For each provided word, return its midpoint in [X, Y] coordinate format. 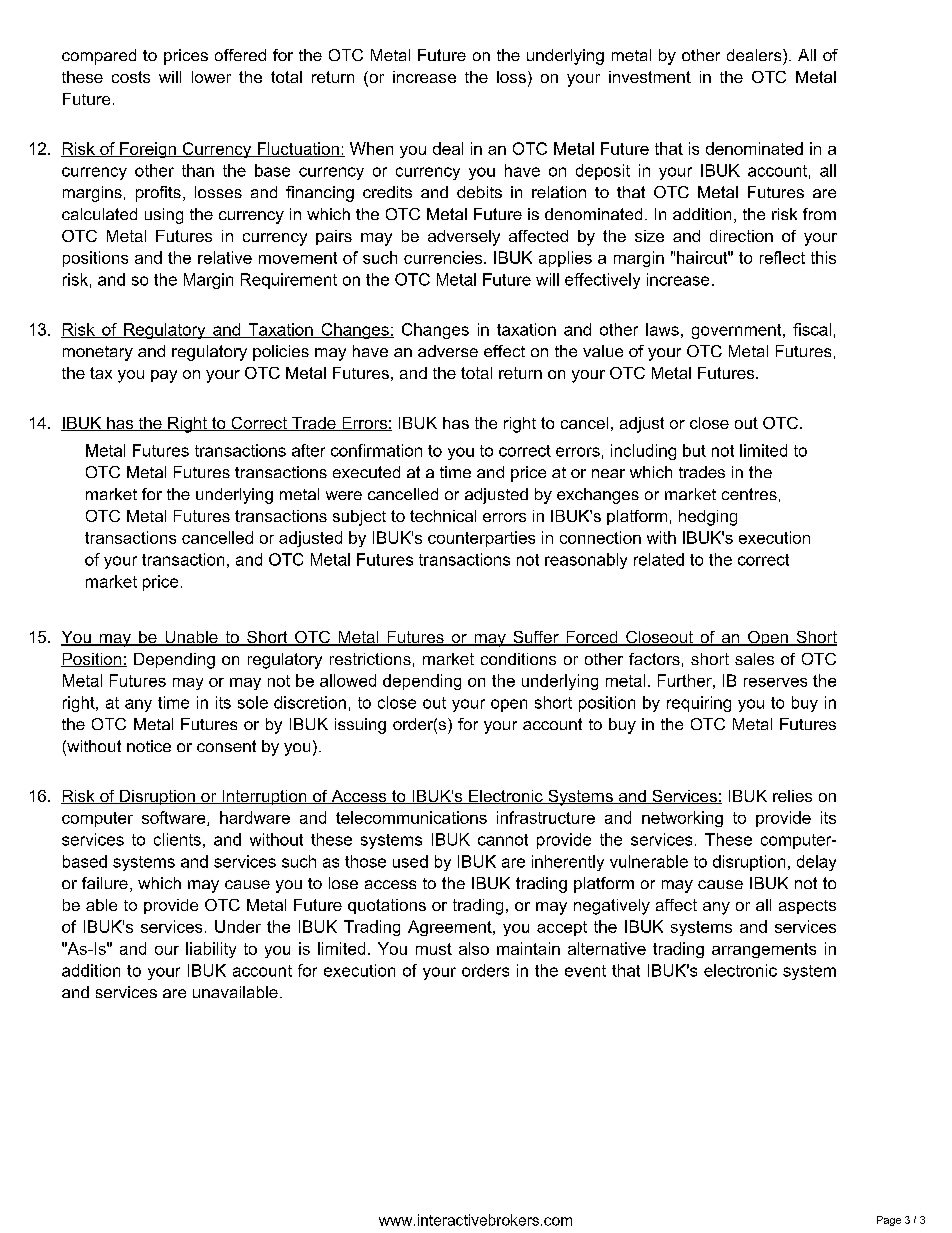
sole [253, 702]
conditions [518, 659]
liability [211, 950]
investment [650, 77]
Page [889, 1221]
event [585, 971]
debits [479, 192]
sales [754, 659]
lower [211, 77]
